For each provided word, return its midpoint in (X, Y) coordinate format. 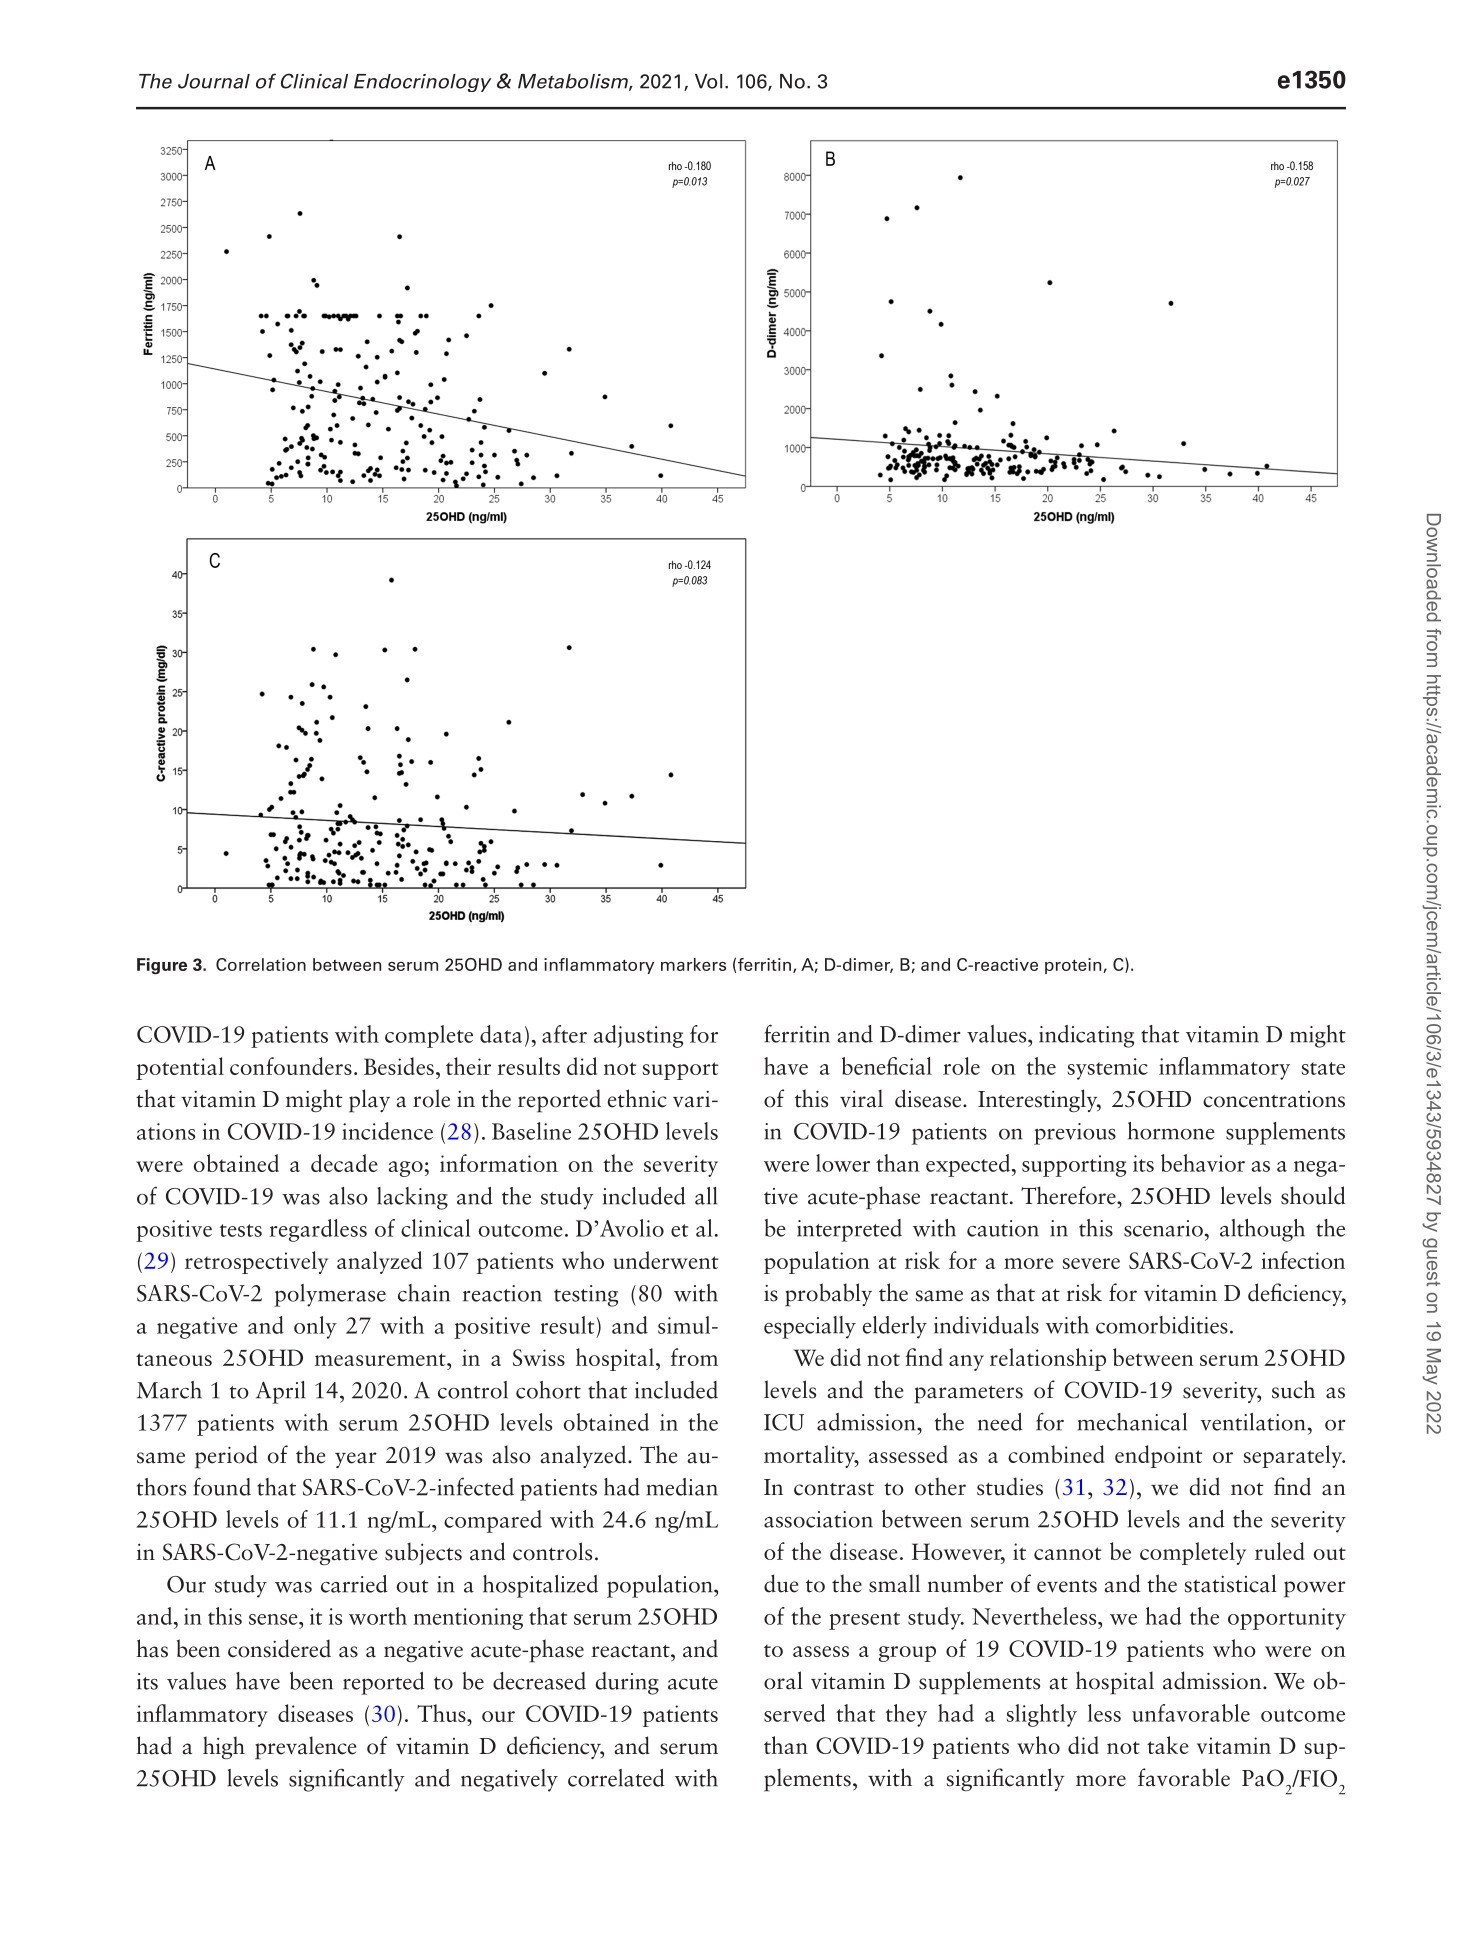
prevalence (305, 1748)
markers (693, 964)
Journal (214, 81)
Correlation (261, 964)
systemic (1108, 1069)
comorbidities (1162, 1325)
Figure (162, 966)
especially (810, 1327)
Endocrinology (423, 83)
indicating (1086, 1036)
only (315, 1327)
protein (1074, 966)
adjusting (638, 1036)
